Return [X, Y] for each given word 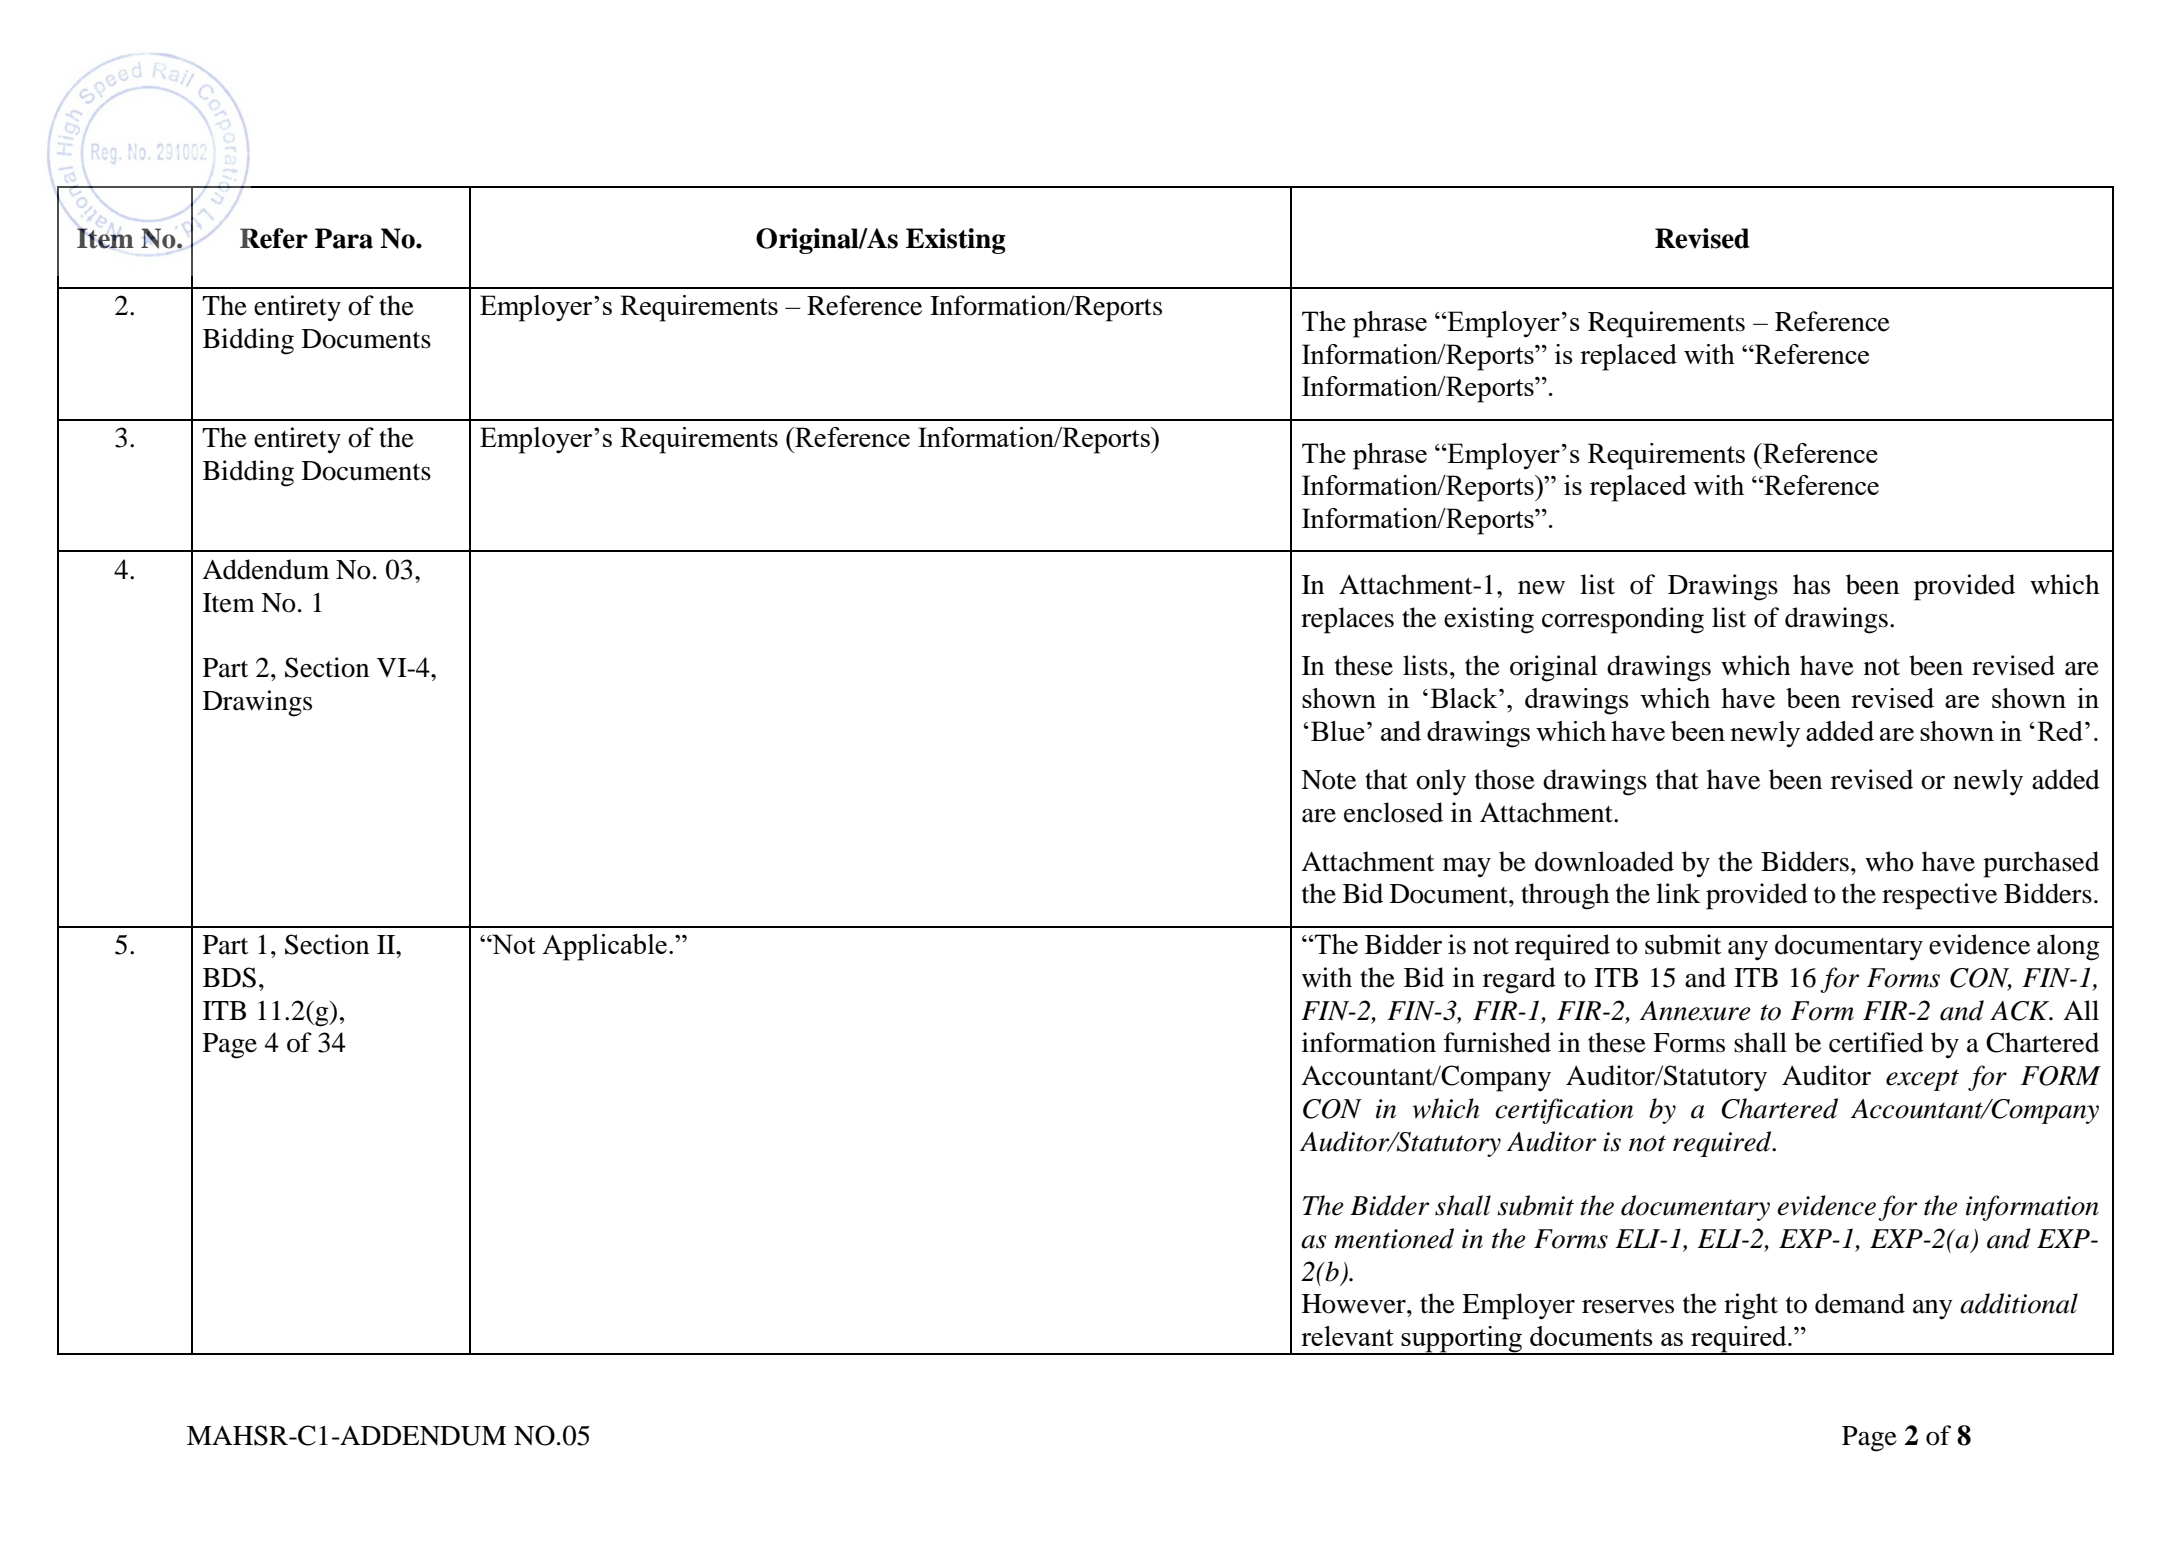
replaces [1347, 620]
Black [1465, 698]
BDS [229, 977]
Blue [1338, 731]
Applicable [604, 947]
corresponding [1623, 620]
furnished [1497, 1042]
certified [1876, 1042]
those [1505, 779]
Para [344, 238]
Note [1328, 780]
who [1889, 861]
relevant [1347, 1336]
